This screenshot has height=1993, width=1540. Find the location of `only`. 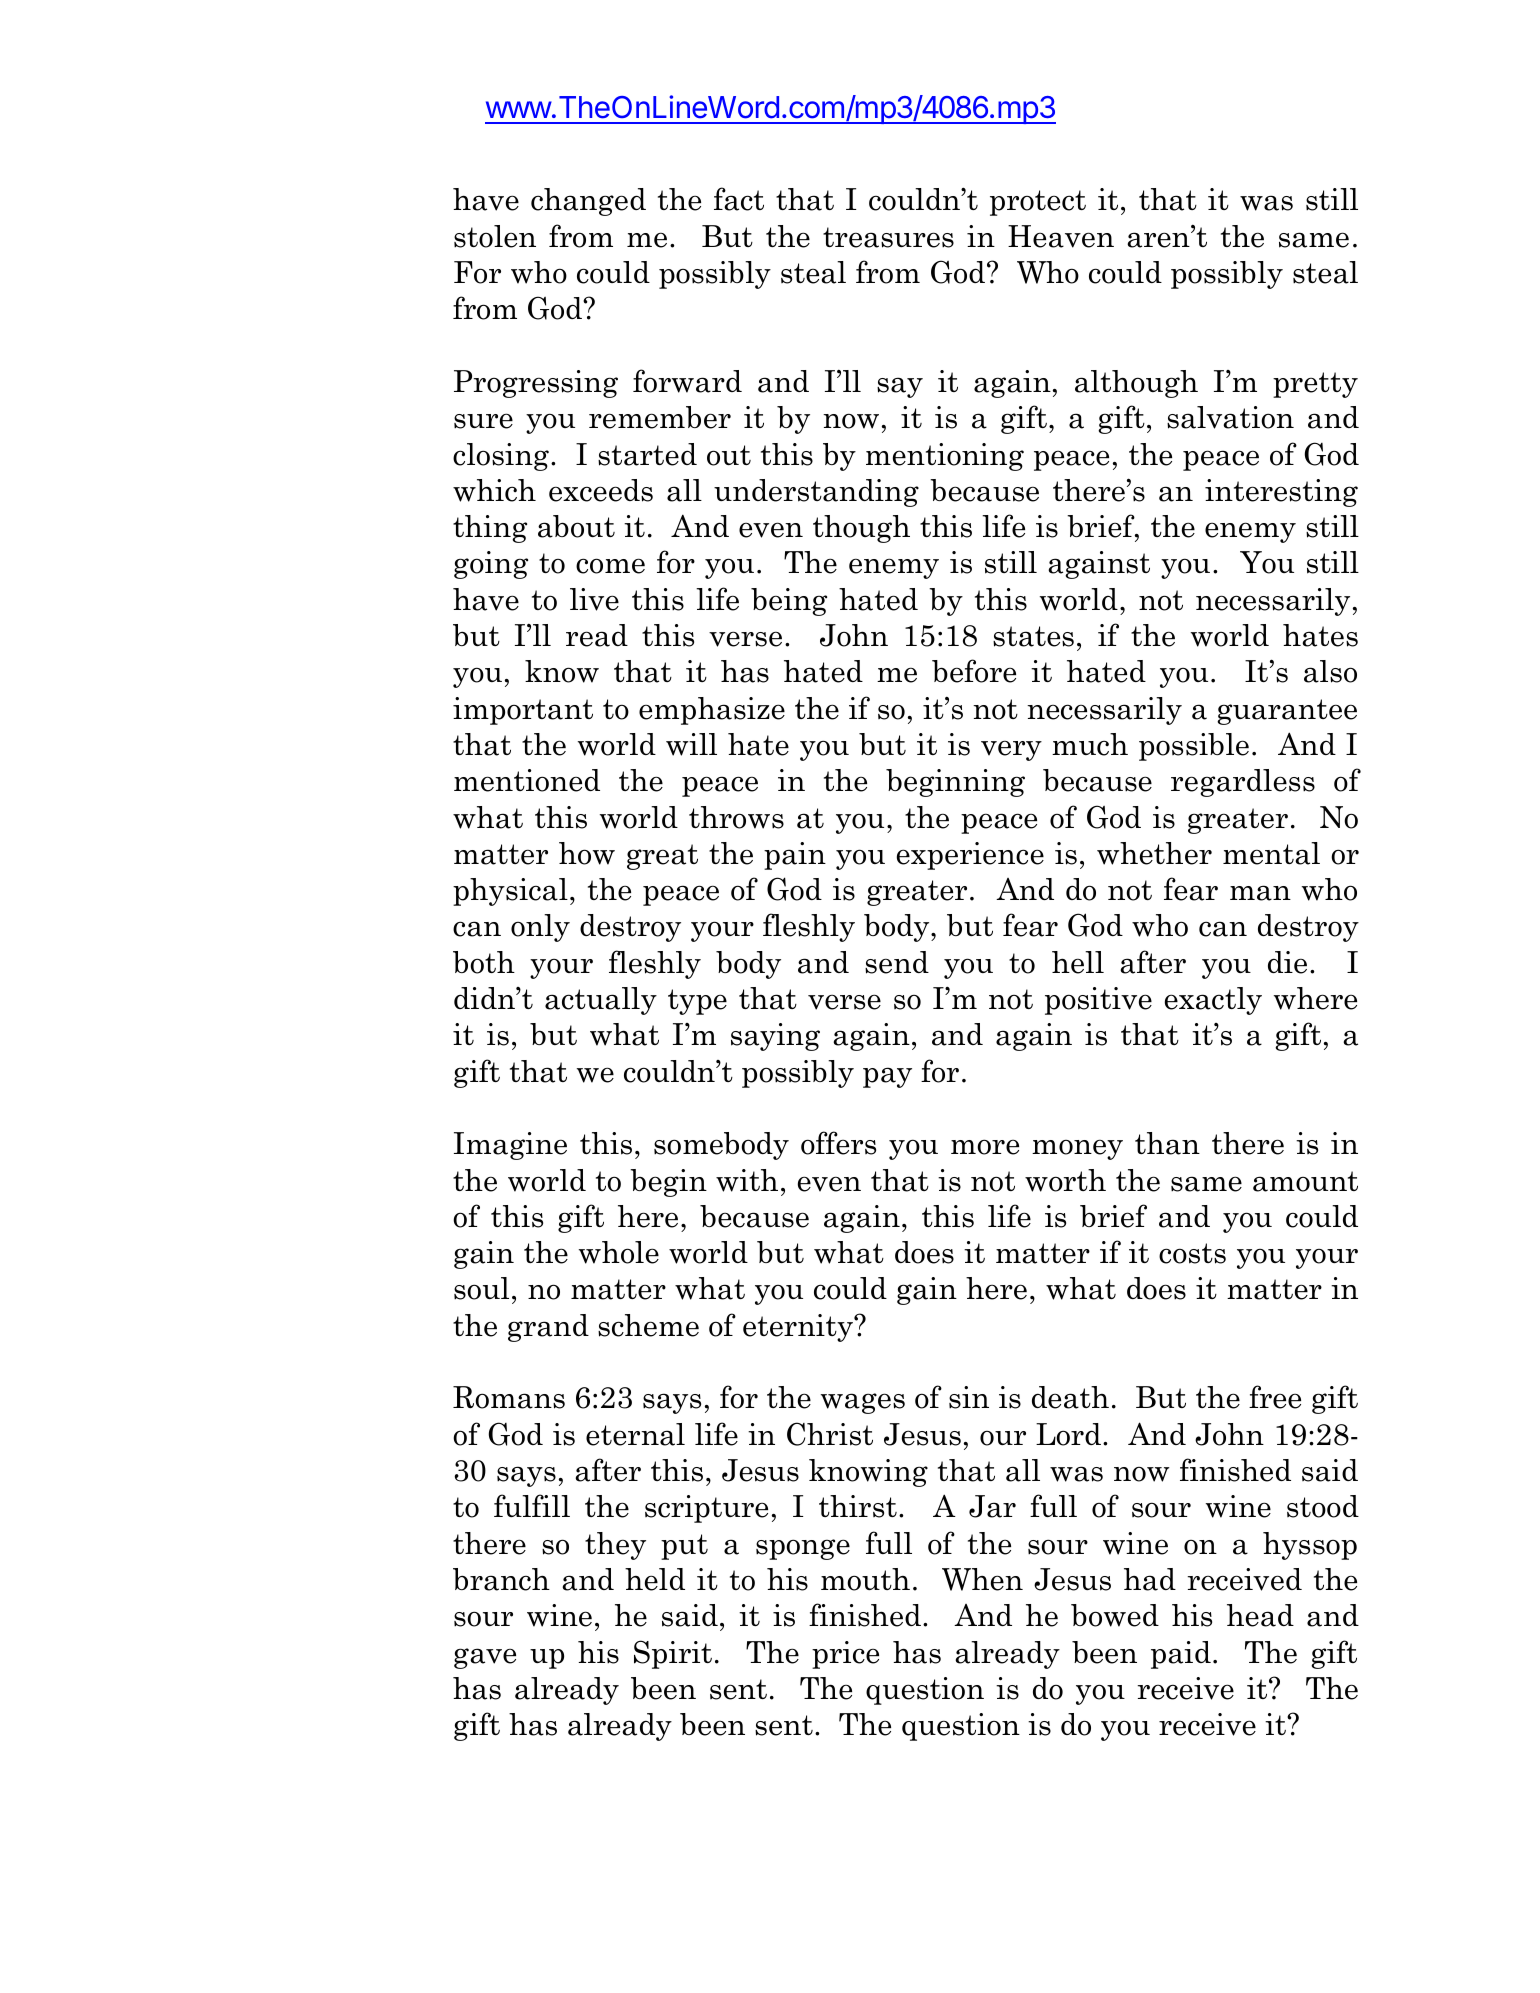

only is located at coordinates (540, 928).
